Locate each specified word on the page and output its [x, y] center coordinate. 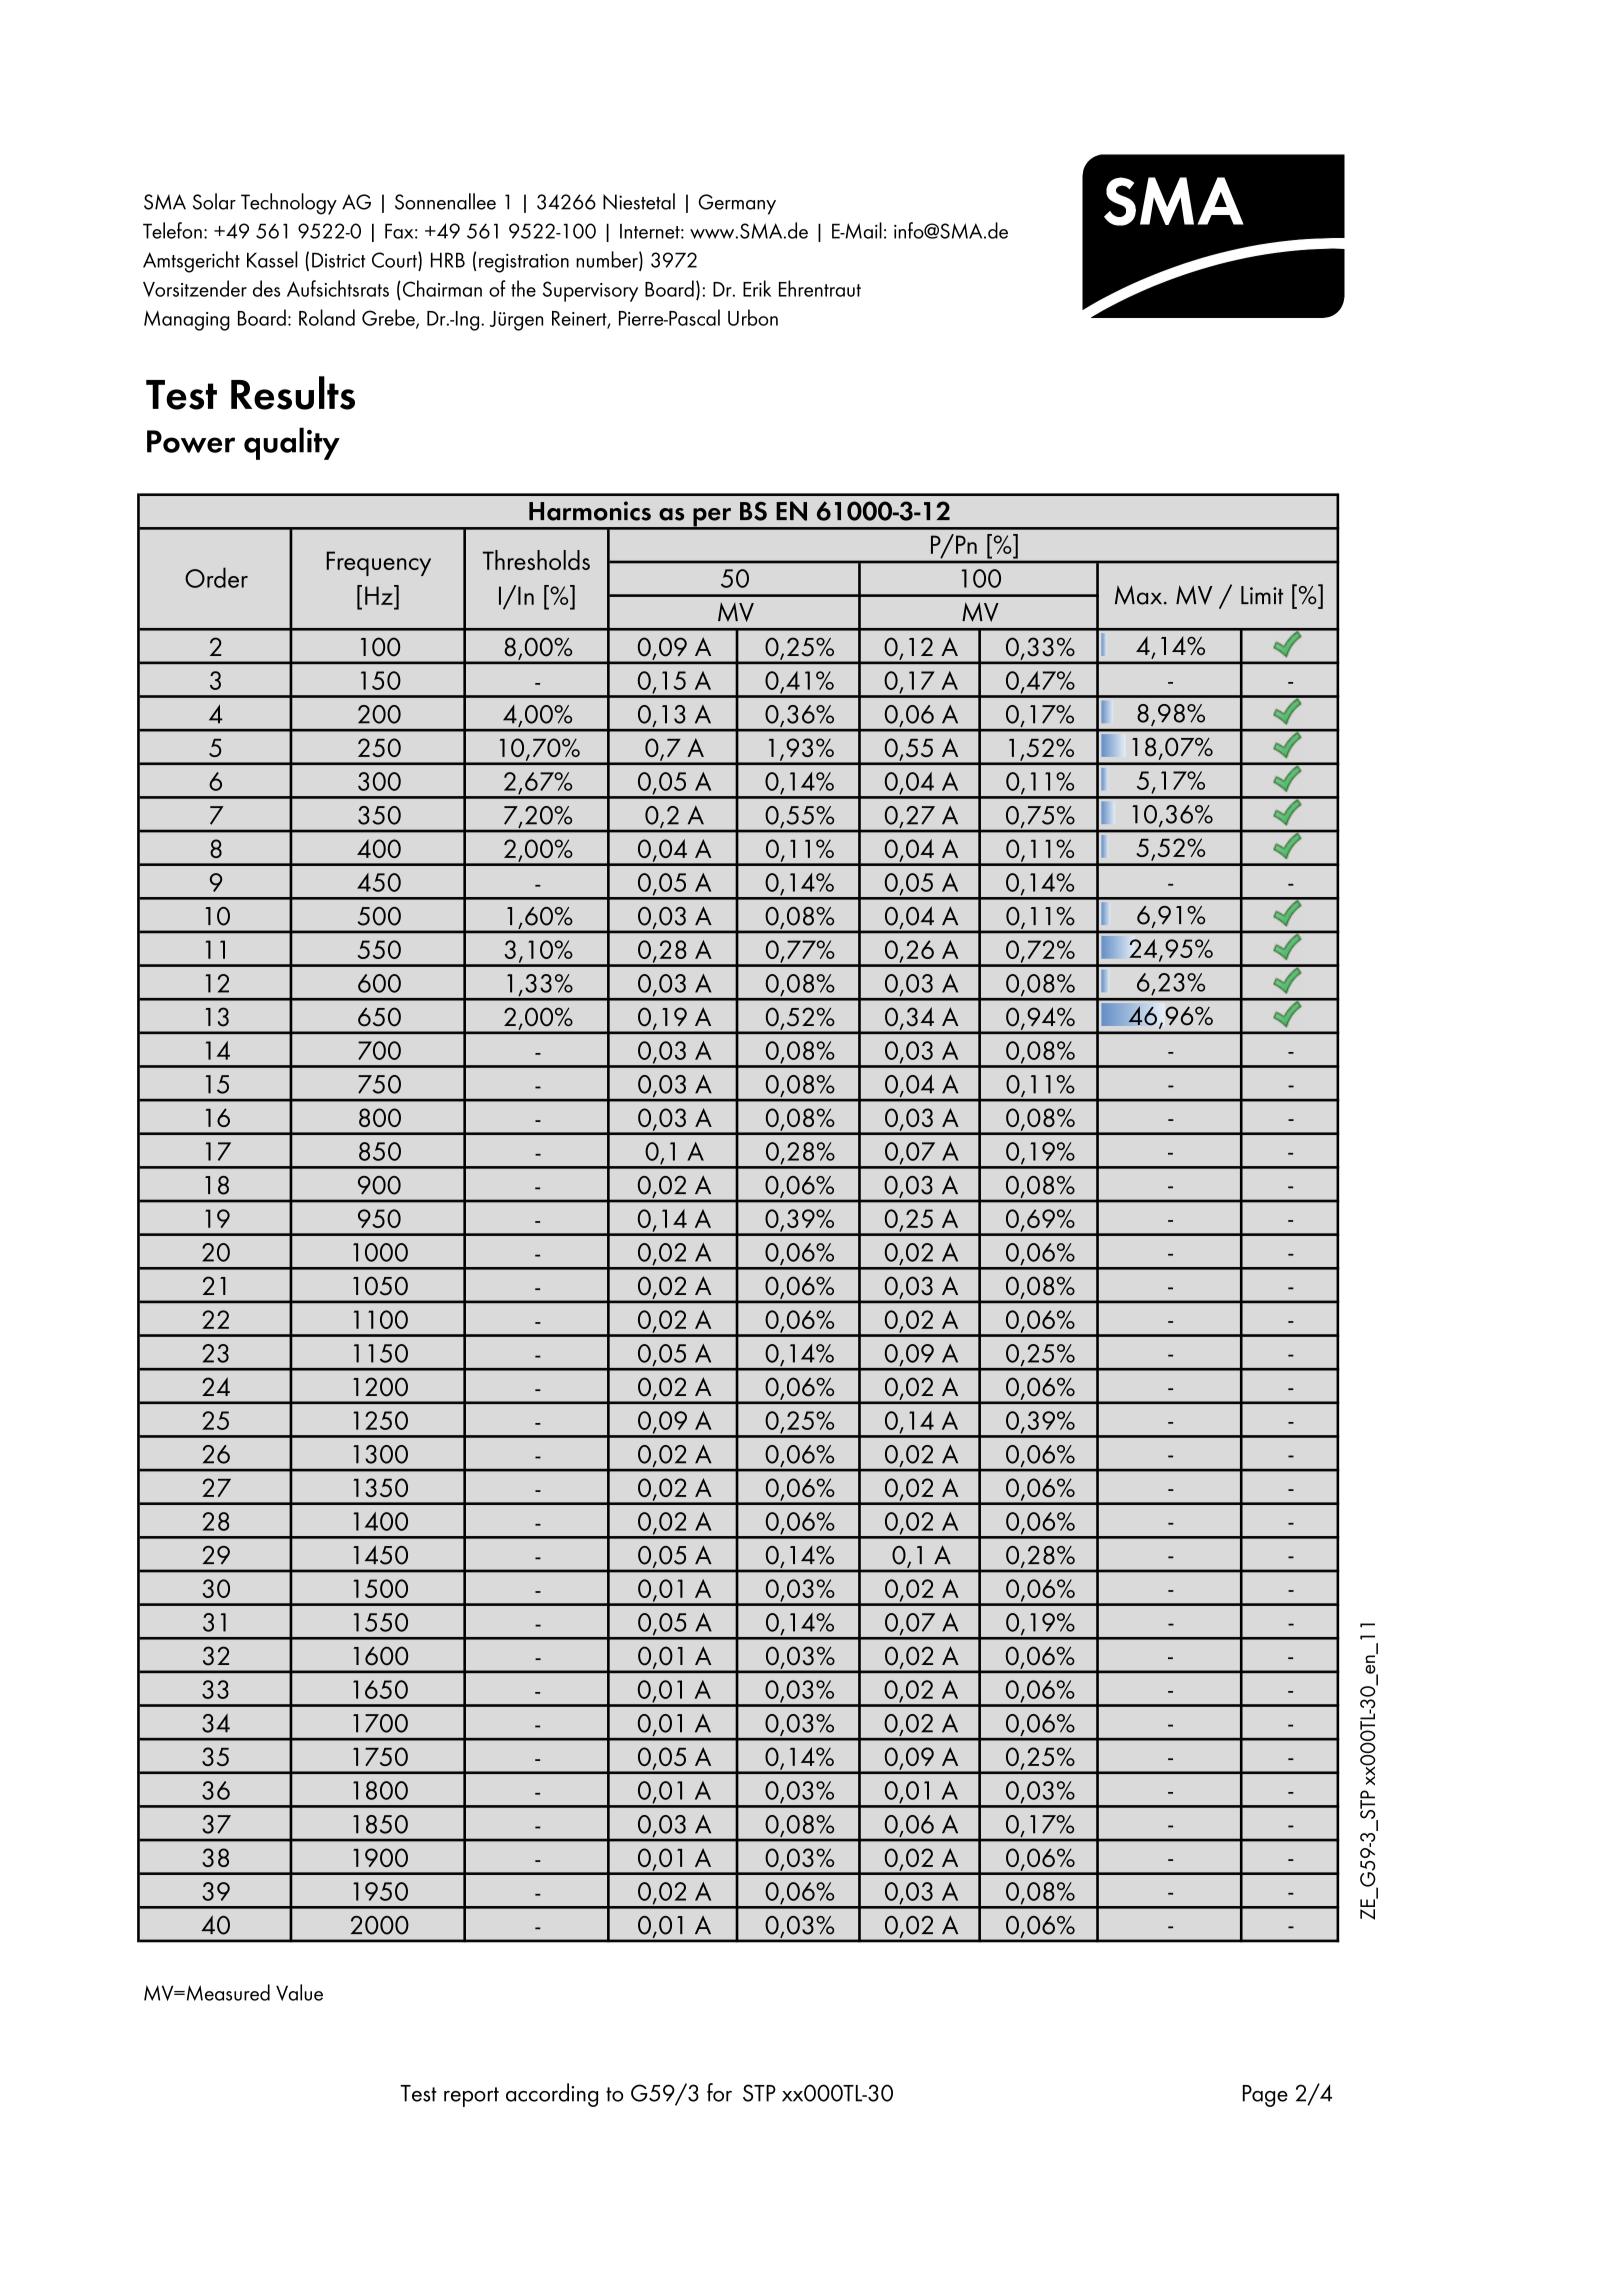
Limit [1262, 595]
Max [1138, 595]
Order [216, 577]
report [471, 2097]
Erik [757, 288]
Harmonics [590, 511]
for [719, 2092]
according [552, 2095]
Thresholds [536, 560]
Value [299, 1992]
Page [1265, 2096]
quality [292, 443]
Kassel [272, 259]
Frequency [379, 563]
